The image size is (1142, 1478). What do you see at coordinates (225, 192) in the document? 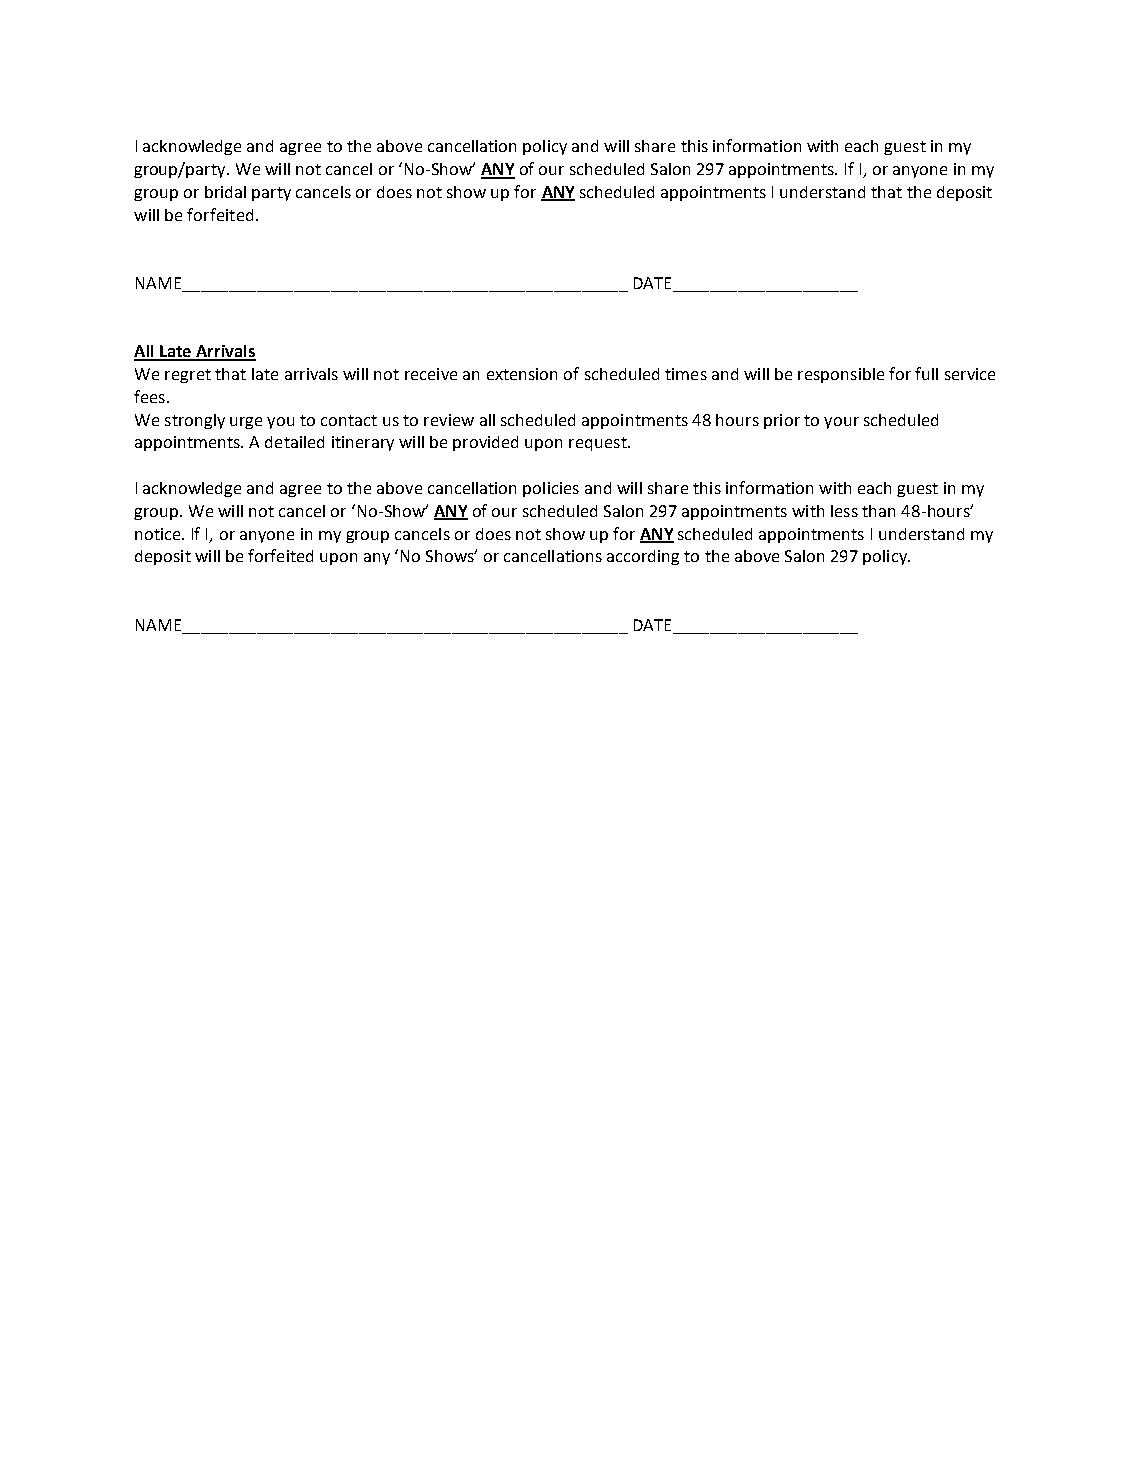
I see `bridal` at bounding box center [225, 192].
